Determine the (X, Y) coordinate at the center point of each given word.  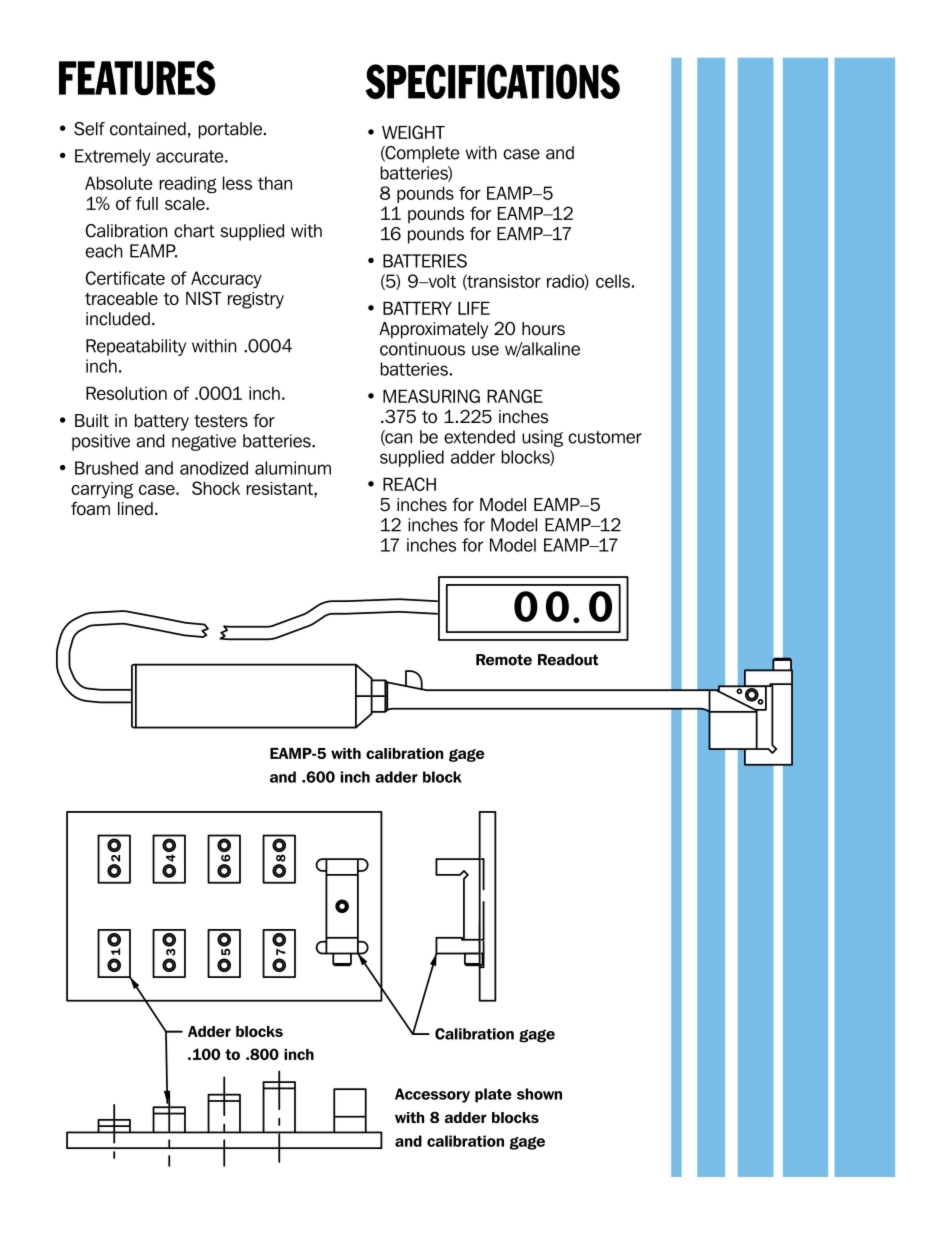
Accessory (432, 1095)
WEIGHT (413, 132)
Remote (504, 660)
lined (135, 509)
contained (148, 129)
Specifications (493, 81)
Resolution (126, 393)
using (542, 438)
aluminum (293, 468)
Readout (568, 660)
